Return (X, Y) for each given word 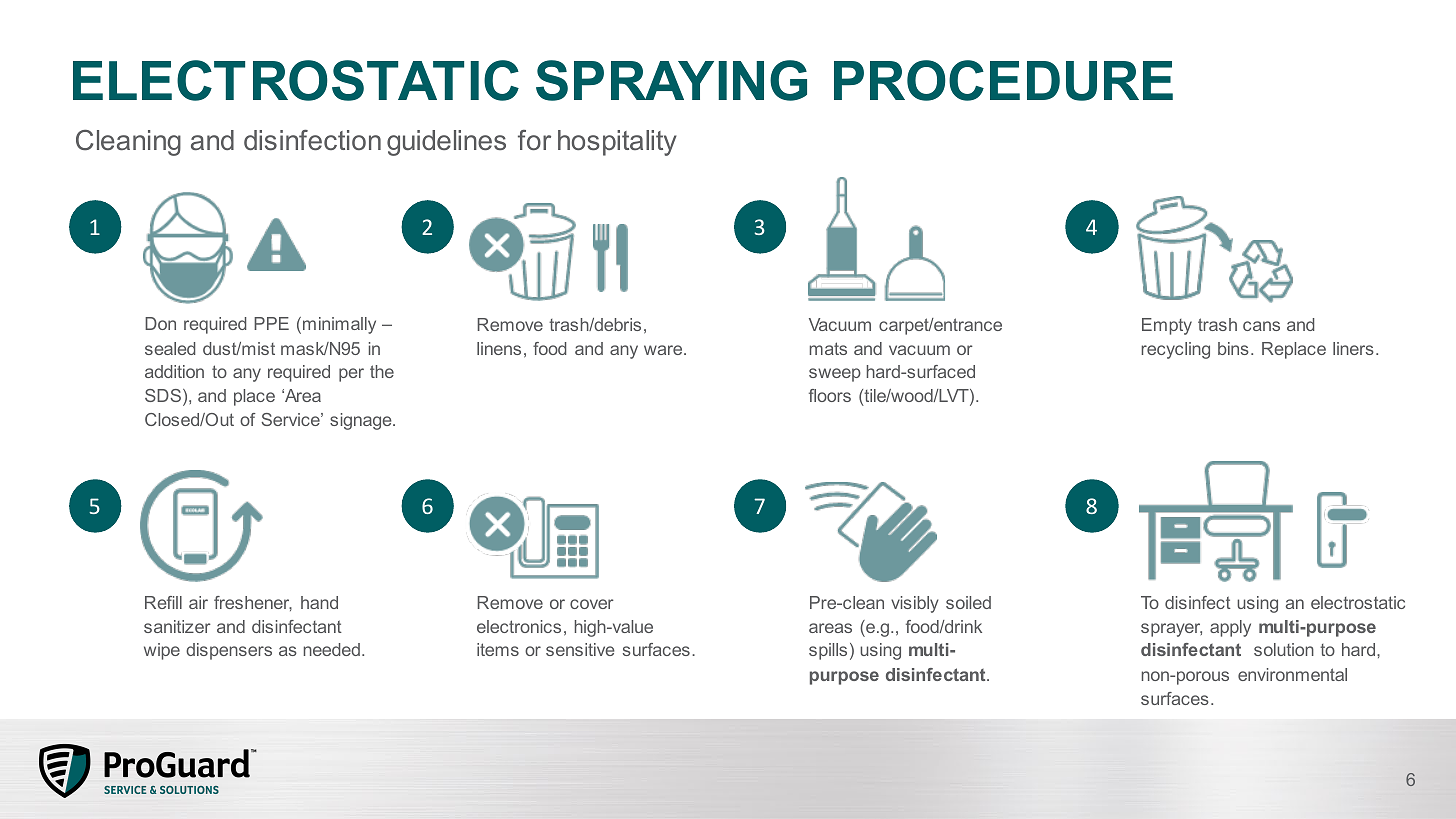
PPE (271, 323)
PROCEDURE (1003, 80)
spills (828, 651)
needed (332, 649)
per (351, 375)
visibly (915, 604)
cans (1261, 326)
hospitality (617, 143)
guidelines (446, 143)
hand (319, 602)
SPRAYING (671, 80)
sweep (835, 375)
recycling (1175, 350)
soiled (968, 602)
